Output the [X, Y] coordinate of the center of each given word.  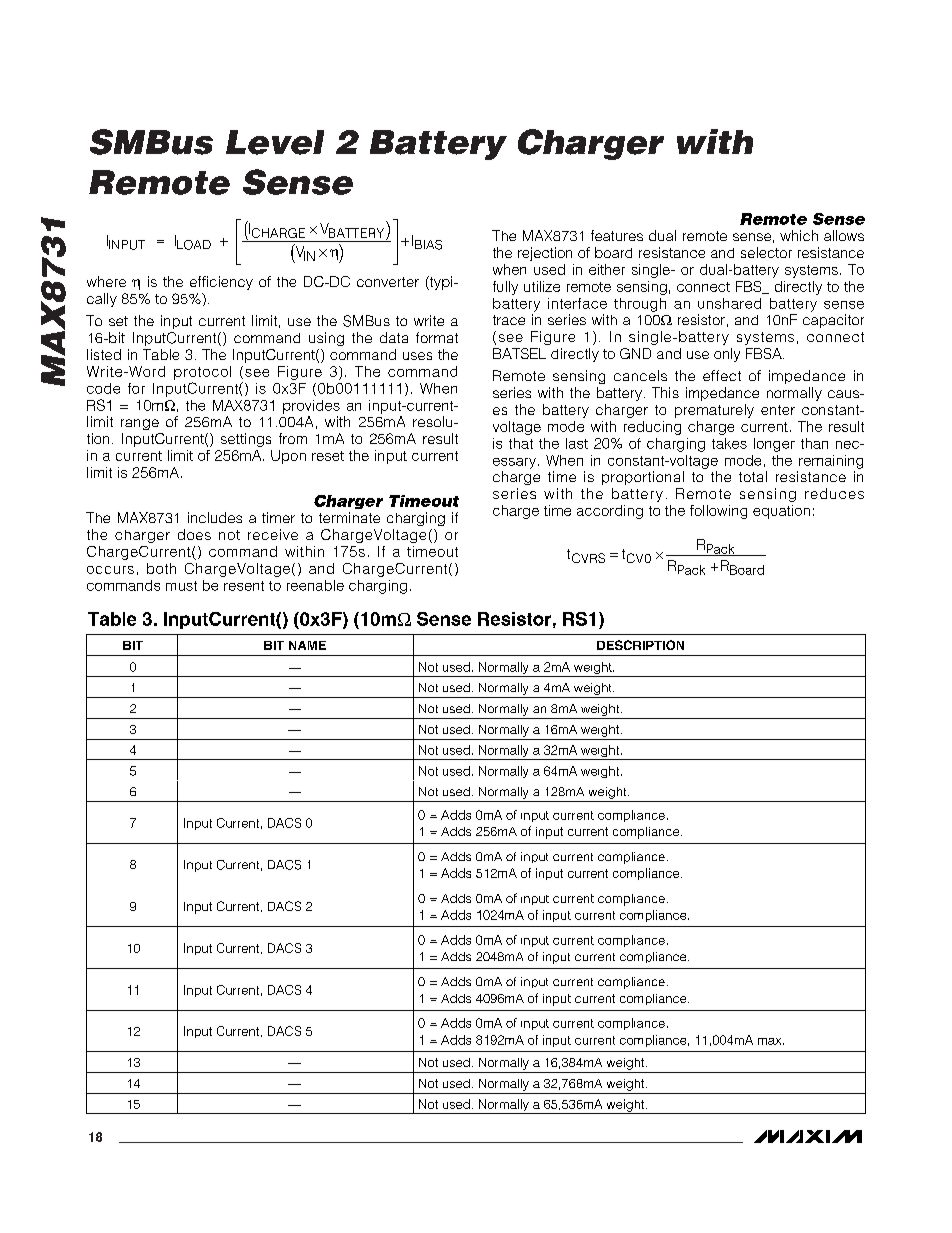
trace [509, 320]
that [521, 443]
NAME [307, 645]
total [753, 476]
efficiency [221, 283]
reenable [315, 585]
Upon [288, 457]
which [799, 235]
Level [275, 142]
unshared [729, 303]
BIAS [428, 245]
